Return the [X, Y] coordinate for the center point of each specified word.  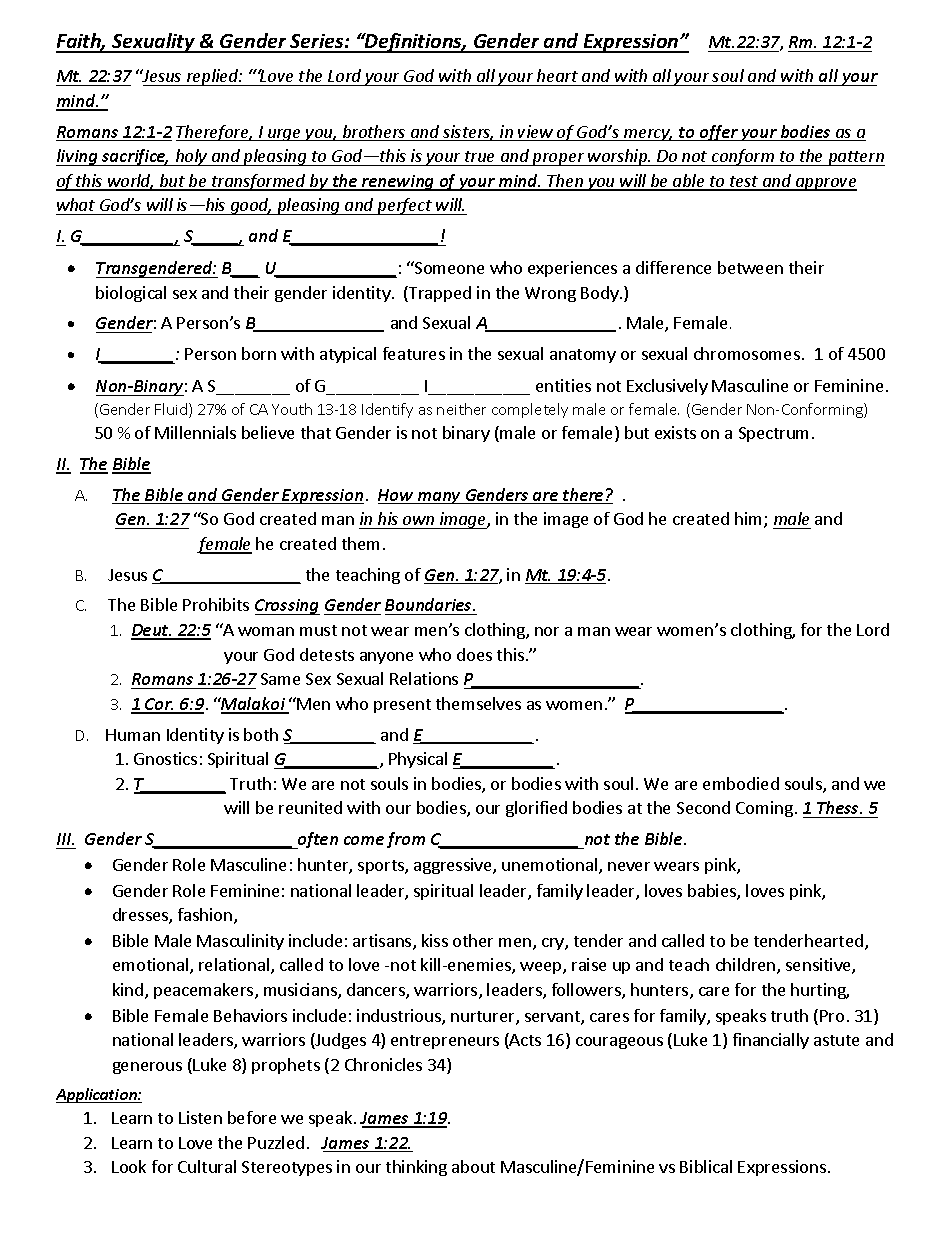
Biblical [706, 1166]
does [474, 654]
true [479, 156]
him [750, 520]
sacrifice [134, 157]
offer [718, 133]
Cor [158, 705]
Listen [200, 1117]
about [473, 1166]
